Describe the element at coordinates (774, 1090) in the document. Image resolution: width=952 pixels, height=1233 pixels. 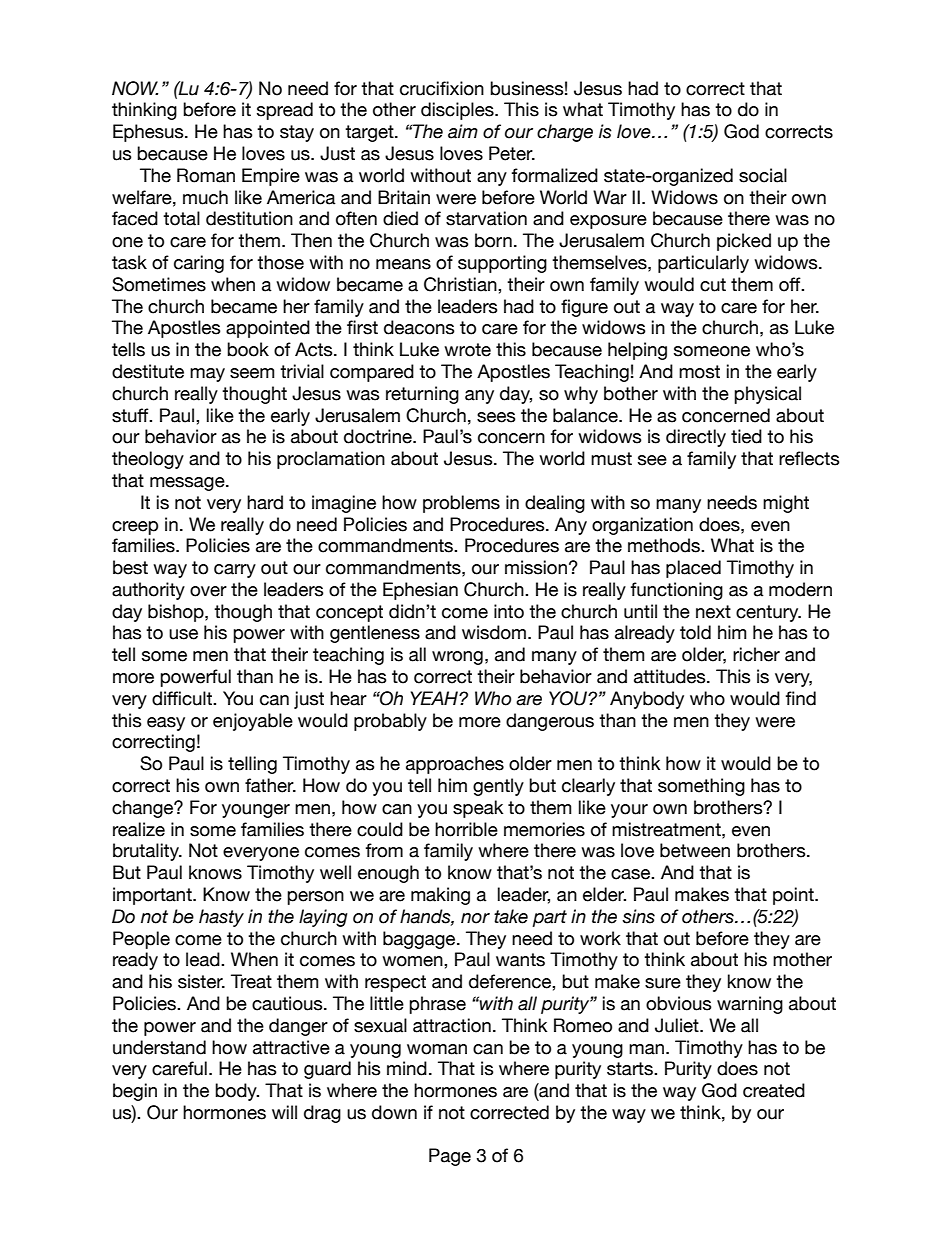
I see `created` at that location.
